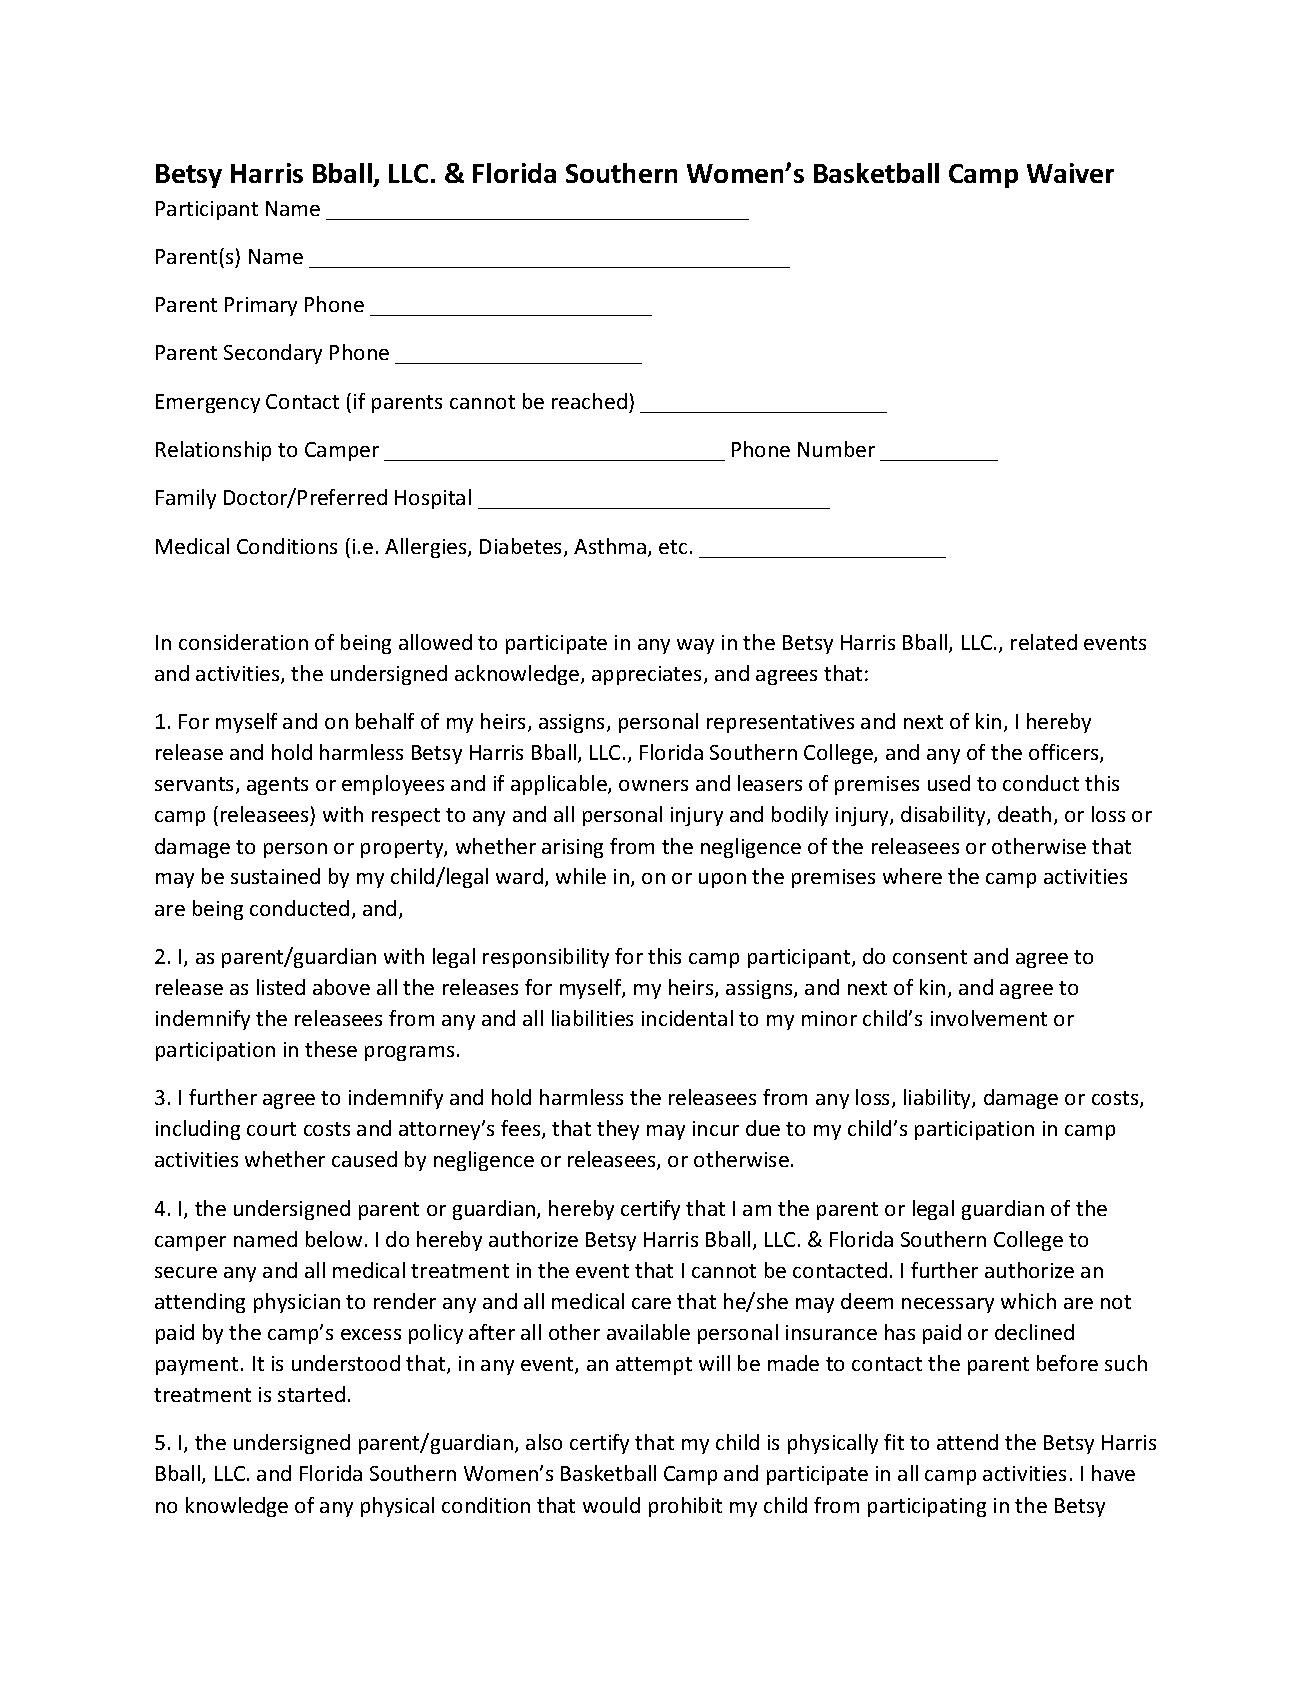 The image size is (1312, 1698). Describe the element at coordinates (311, 1394) in the screenshot. I see `started` at that location.
